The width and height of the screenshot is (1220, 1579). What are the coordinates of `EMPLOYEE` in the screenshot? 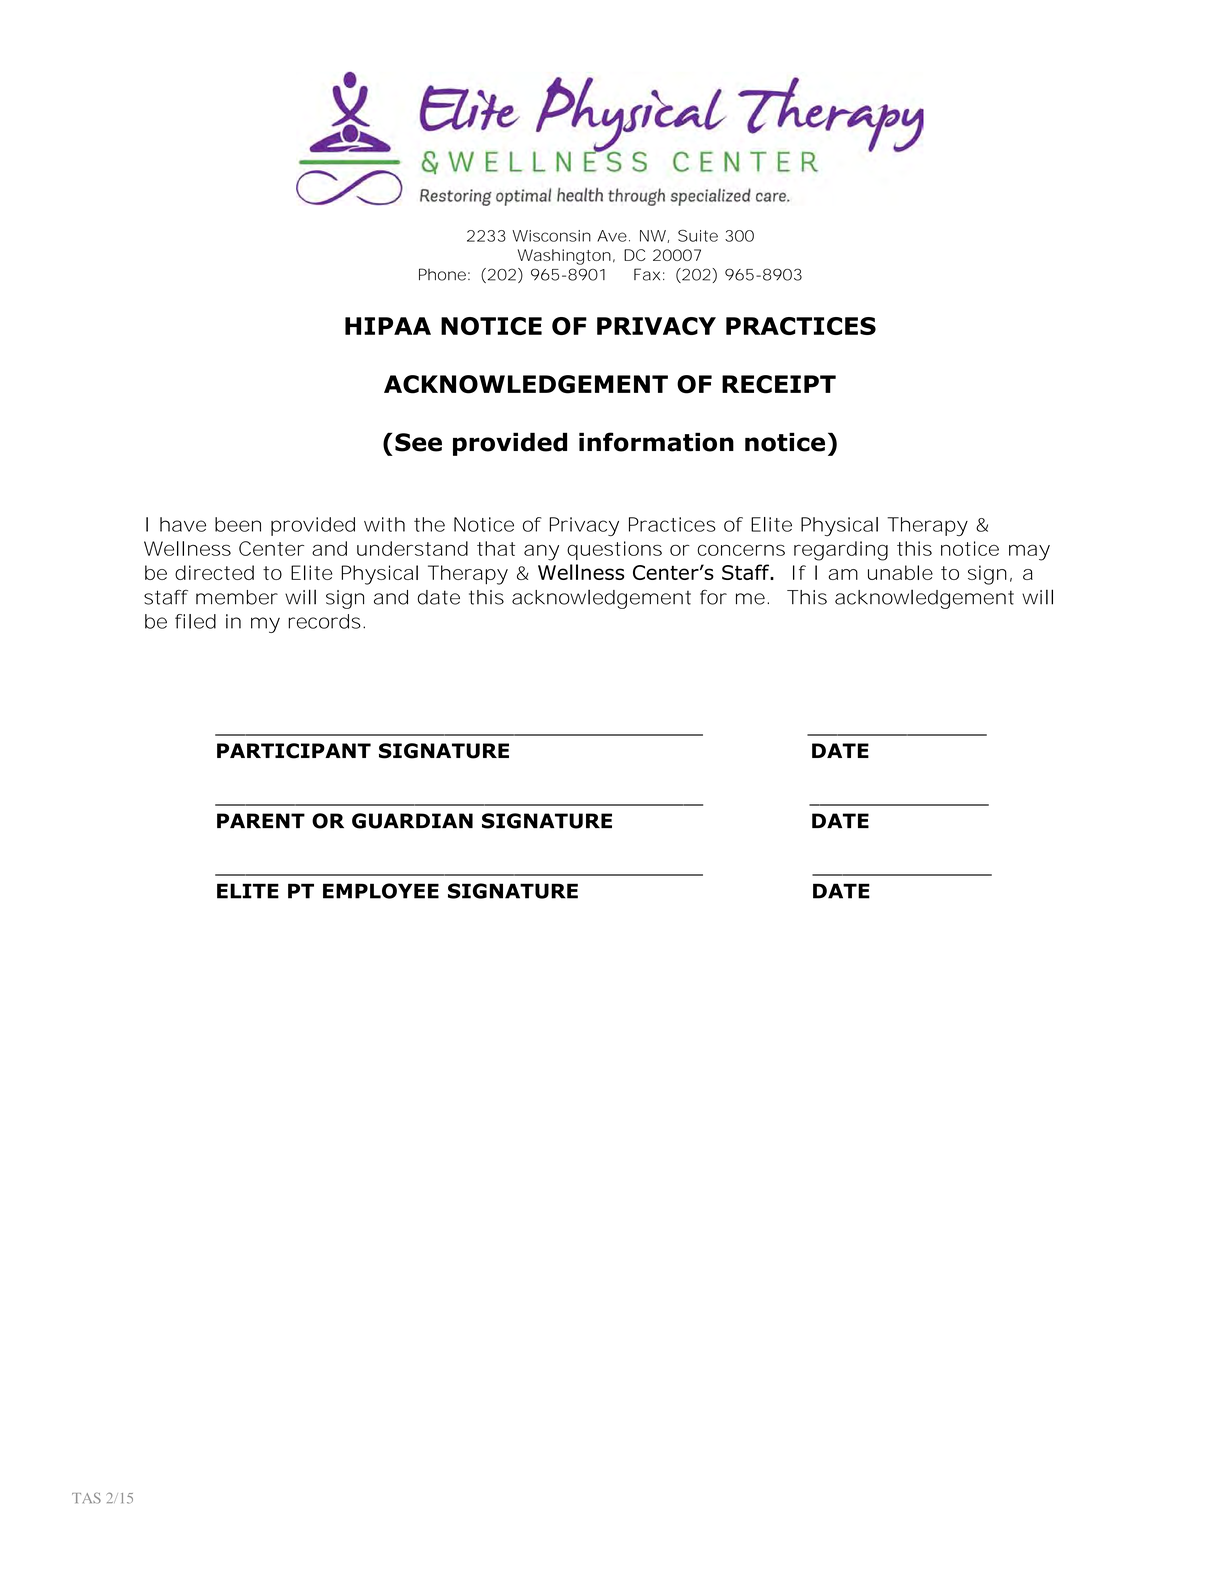 It's located at (381, 891).
